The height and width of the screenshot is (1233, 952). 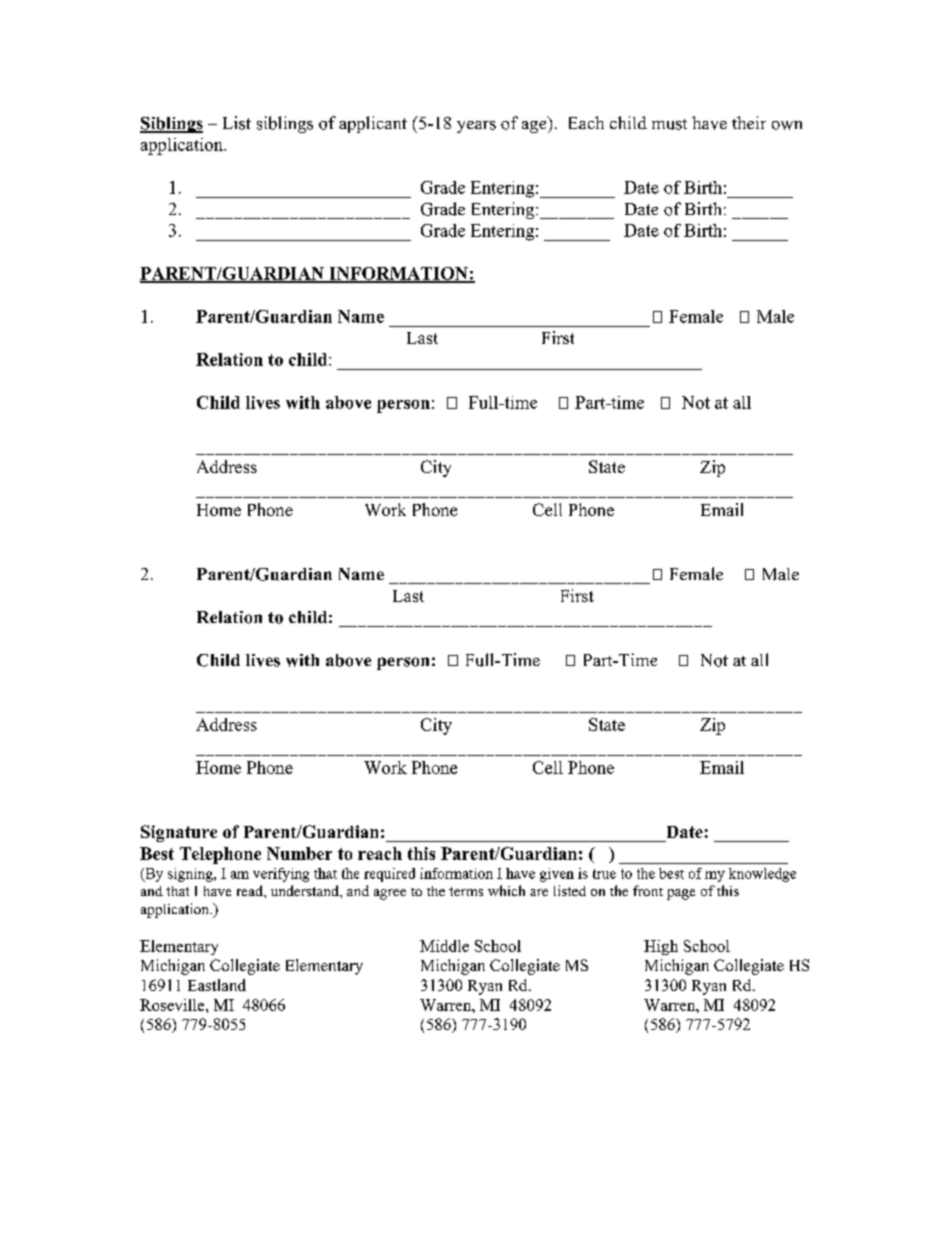 What do you see at coordinates (681, 894) in the screenshot?
I see `page` at bounding box center [681, 894].
